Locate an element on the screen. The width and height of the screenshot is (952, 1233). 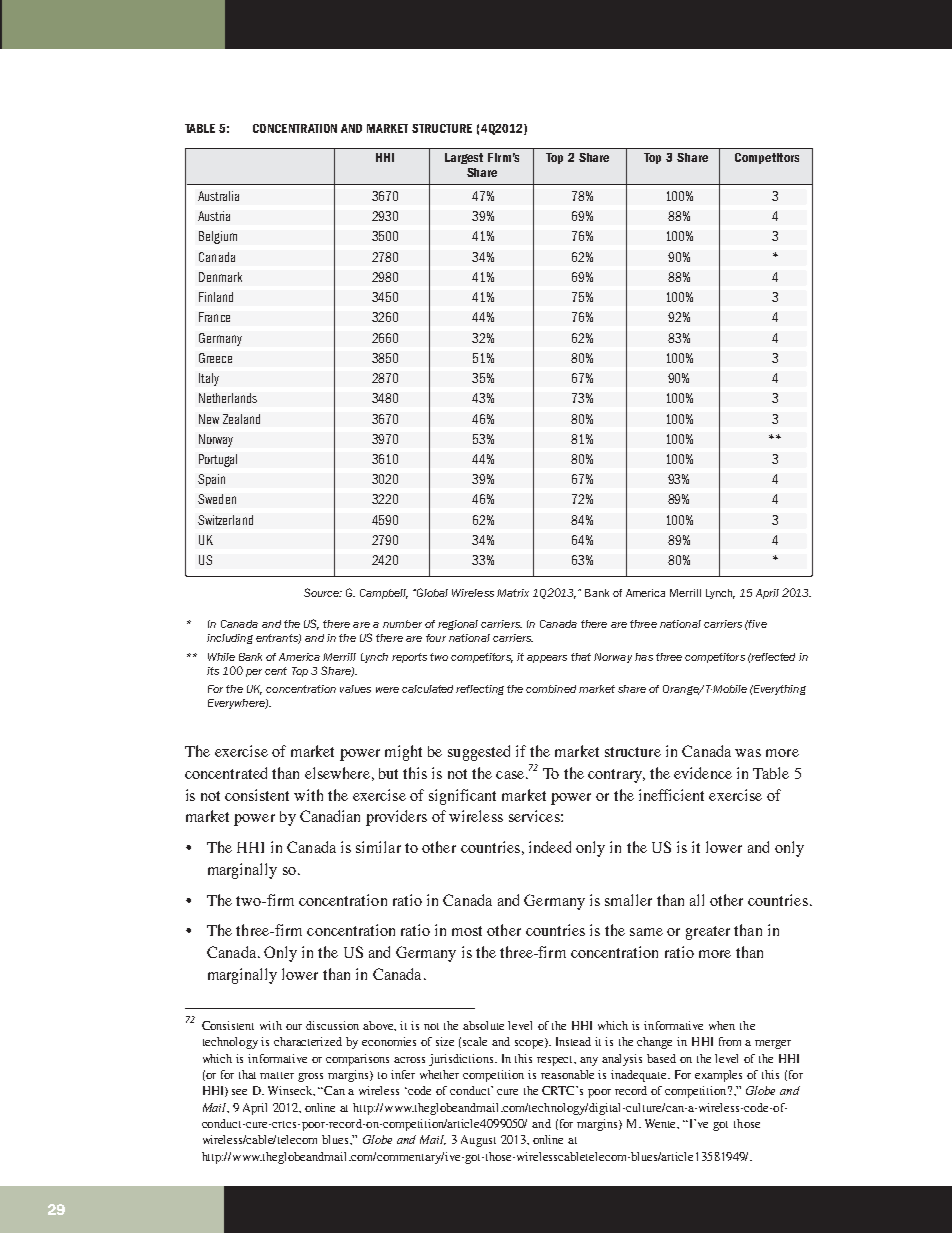
Belgium is located at coordinates (218, 237).
